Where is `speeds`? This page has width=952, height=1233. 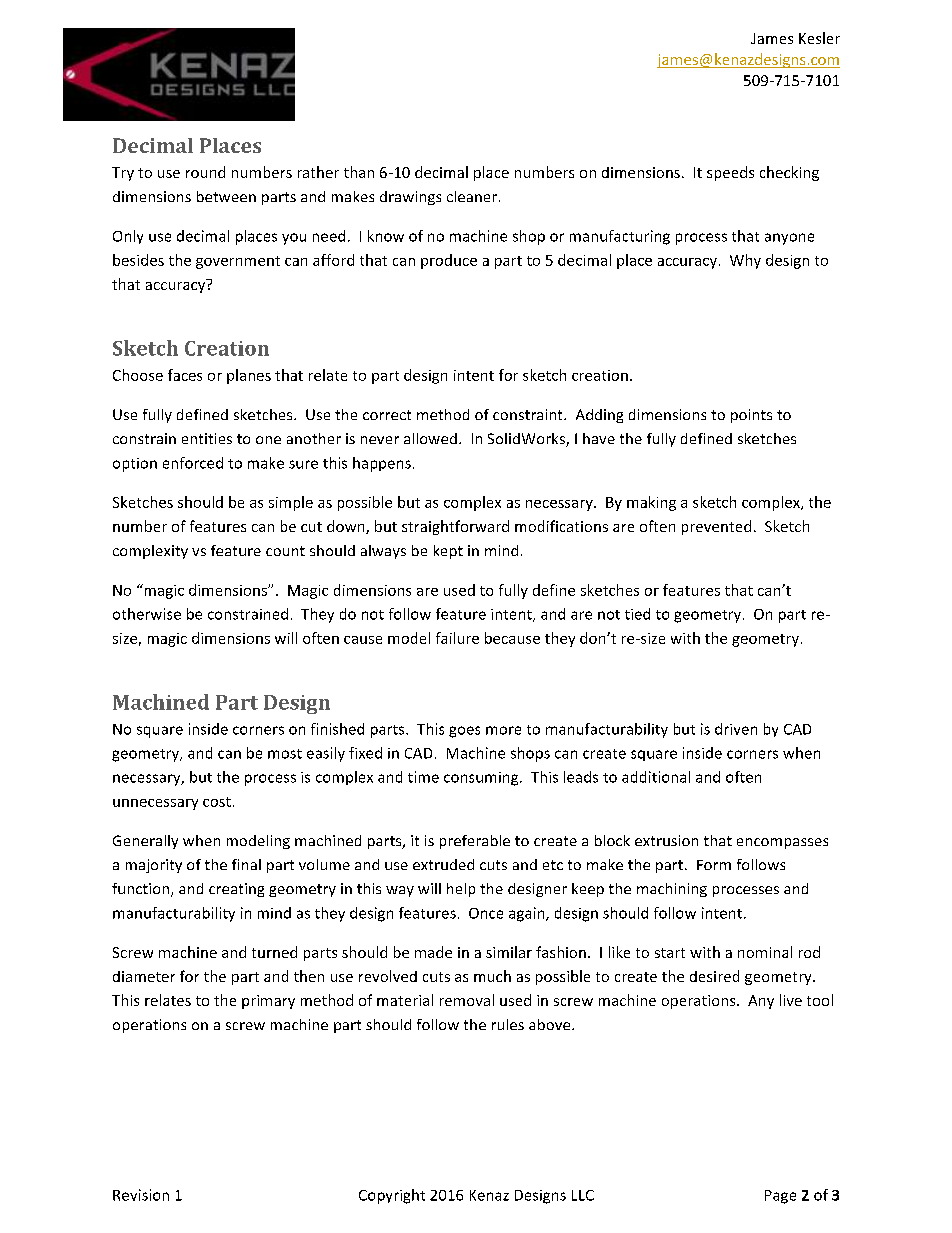 speeds is located at coordinates (730, 173).
